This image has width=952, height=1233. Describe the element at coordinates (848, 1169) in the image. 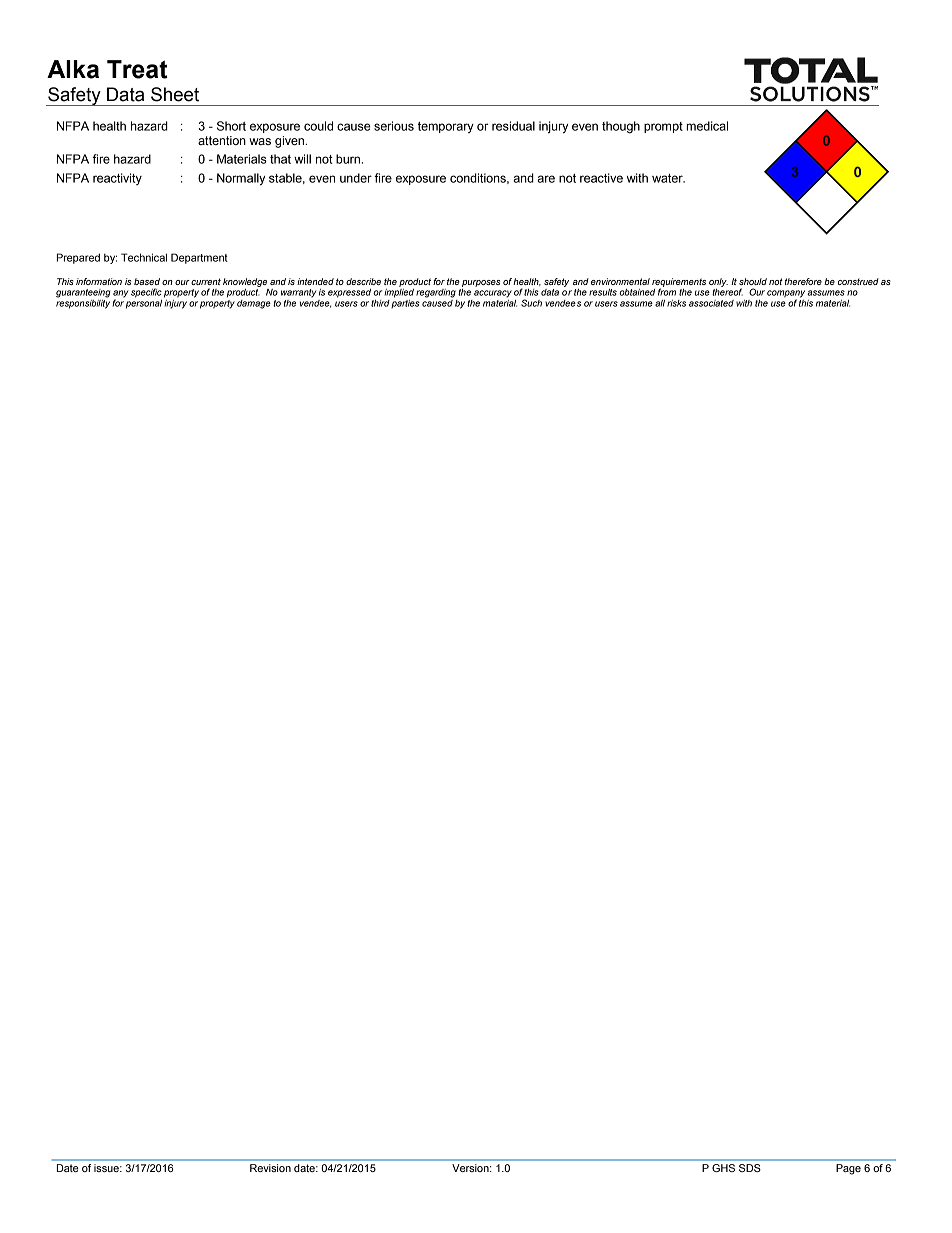

I see `Page` at that location.
